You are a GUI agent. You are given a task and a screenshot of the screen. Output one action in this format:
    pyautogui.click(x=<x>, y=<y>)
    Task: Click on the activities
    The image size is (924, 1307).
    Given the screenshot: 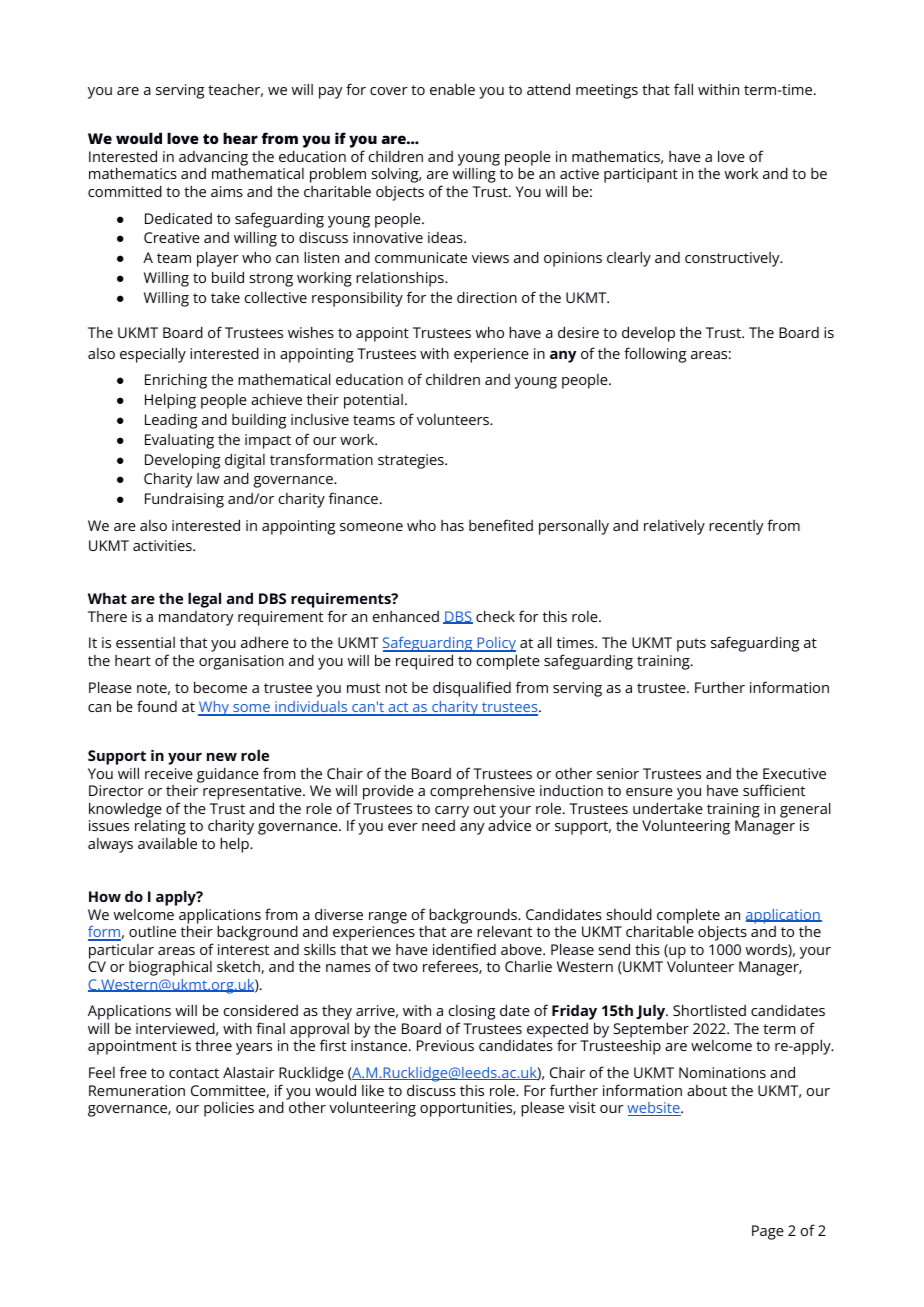 What is the action you would take?
    pyautogui.click(x=163, y=545)
